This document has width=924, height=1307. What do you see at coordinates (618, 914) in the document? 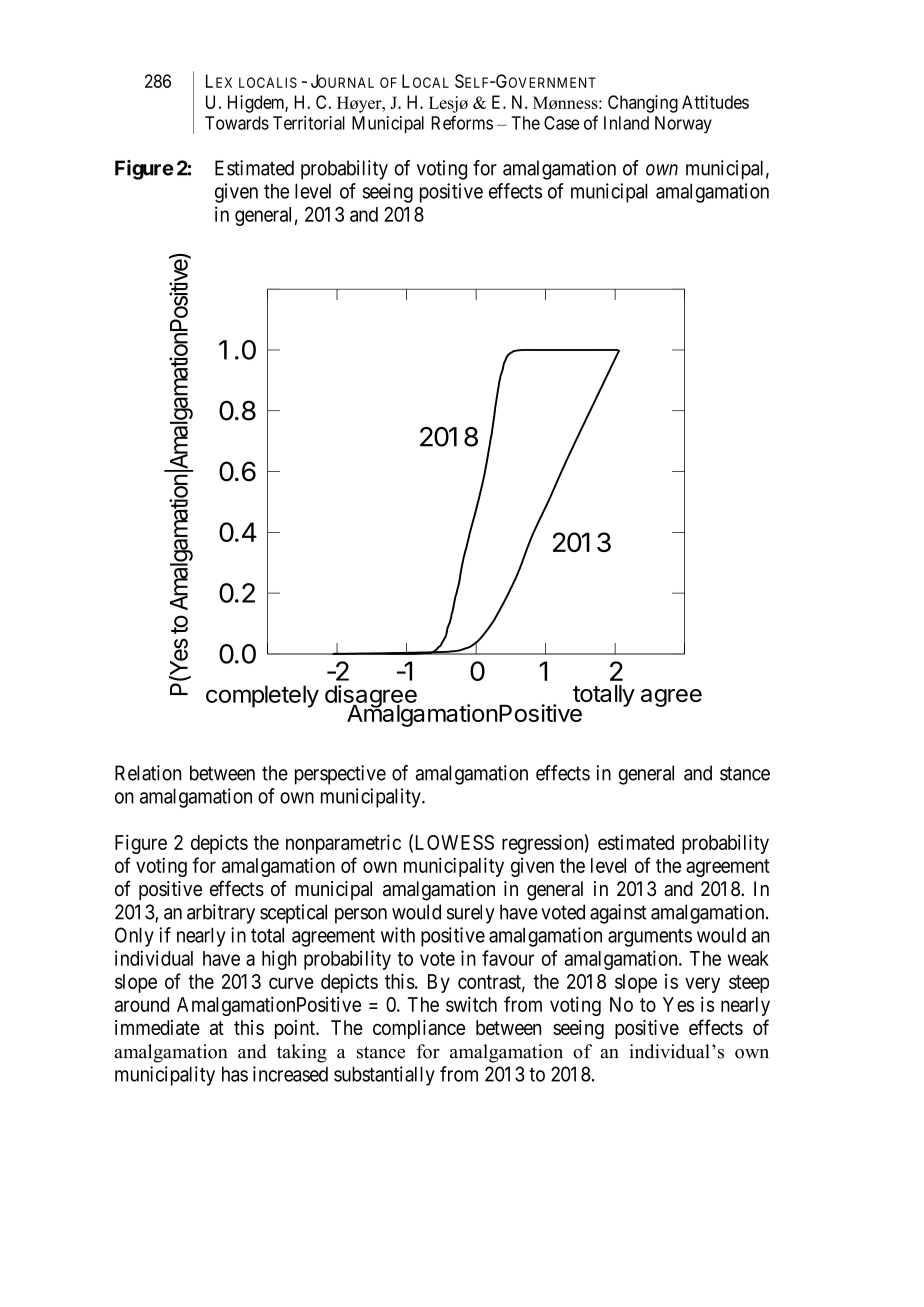
I see `against` at bounding box center [618, 914].
